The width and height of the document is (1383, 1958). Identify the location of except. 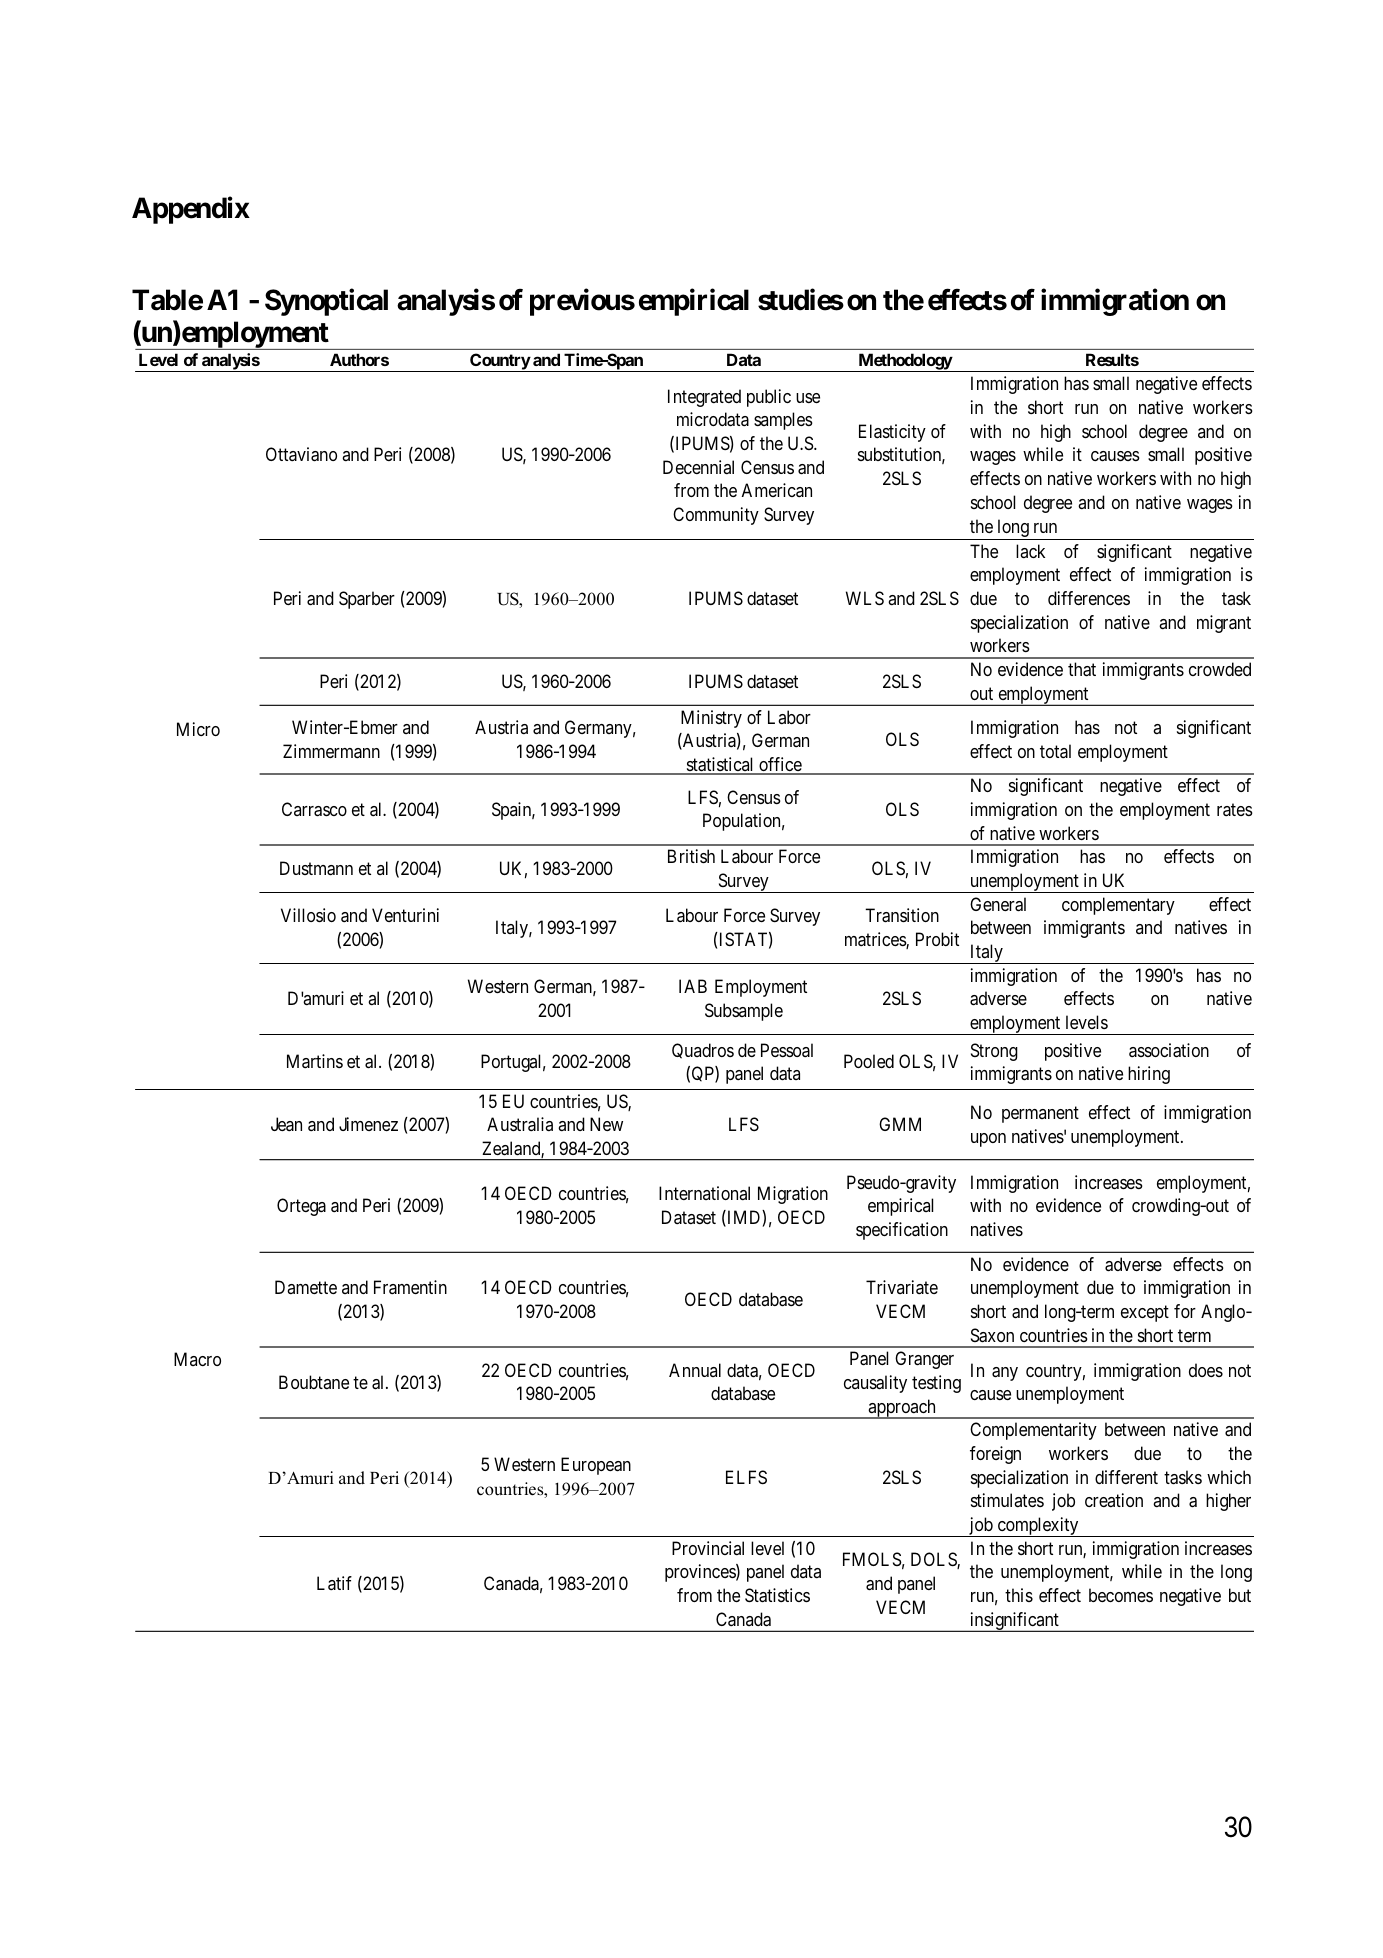
(1145, 1313).
